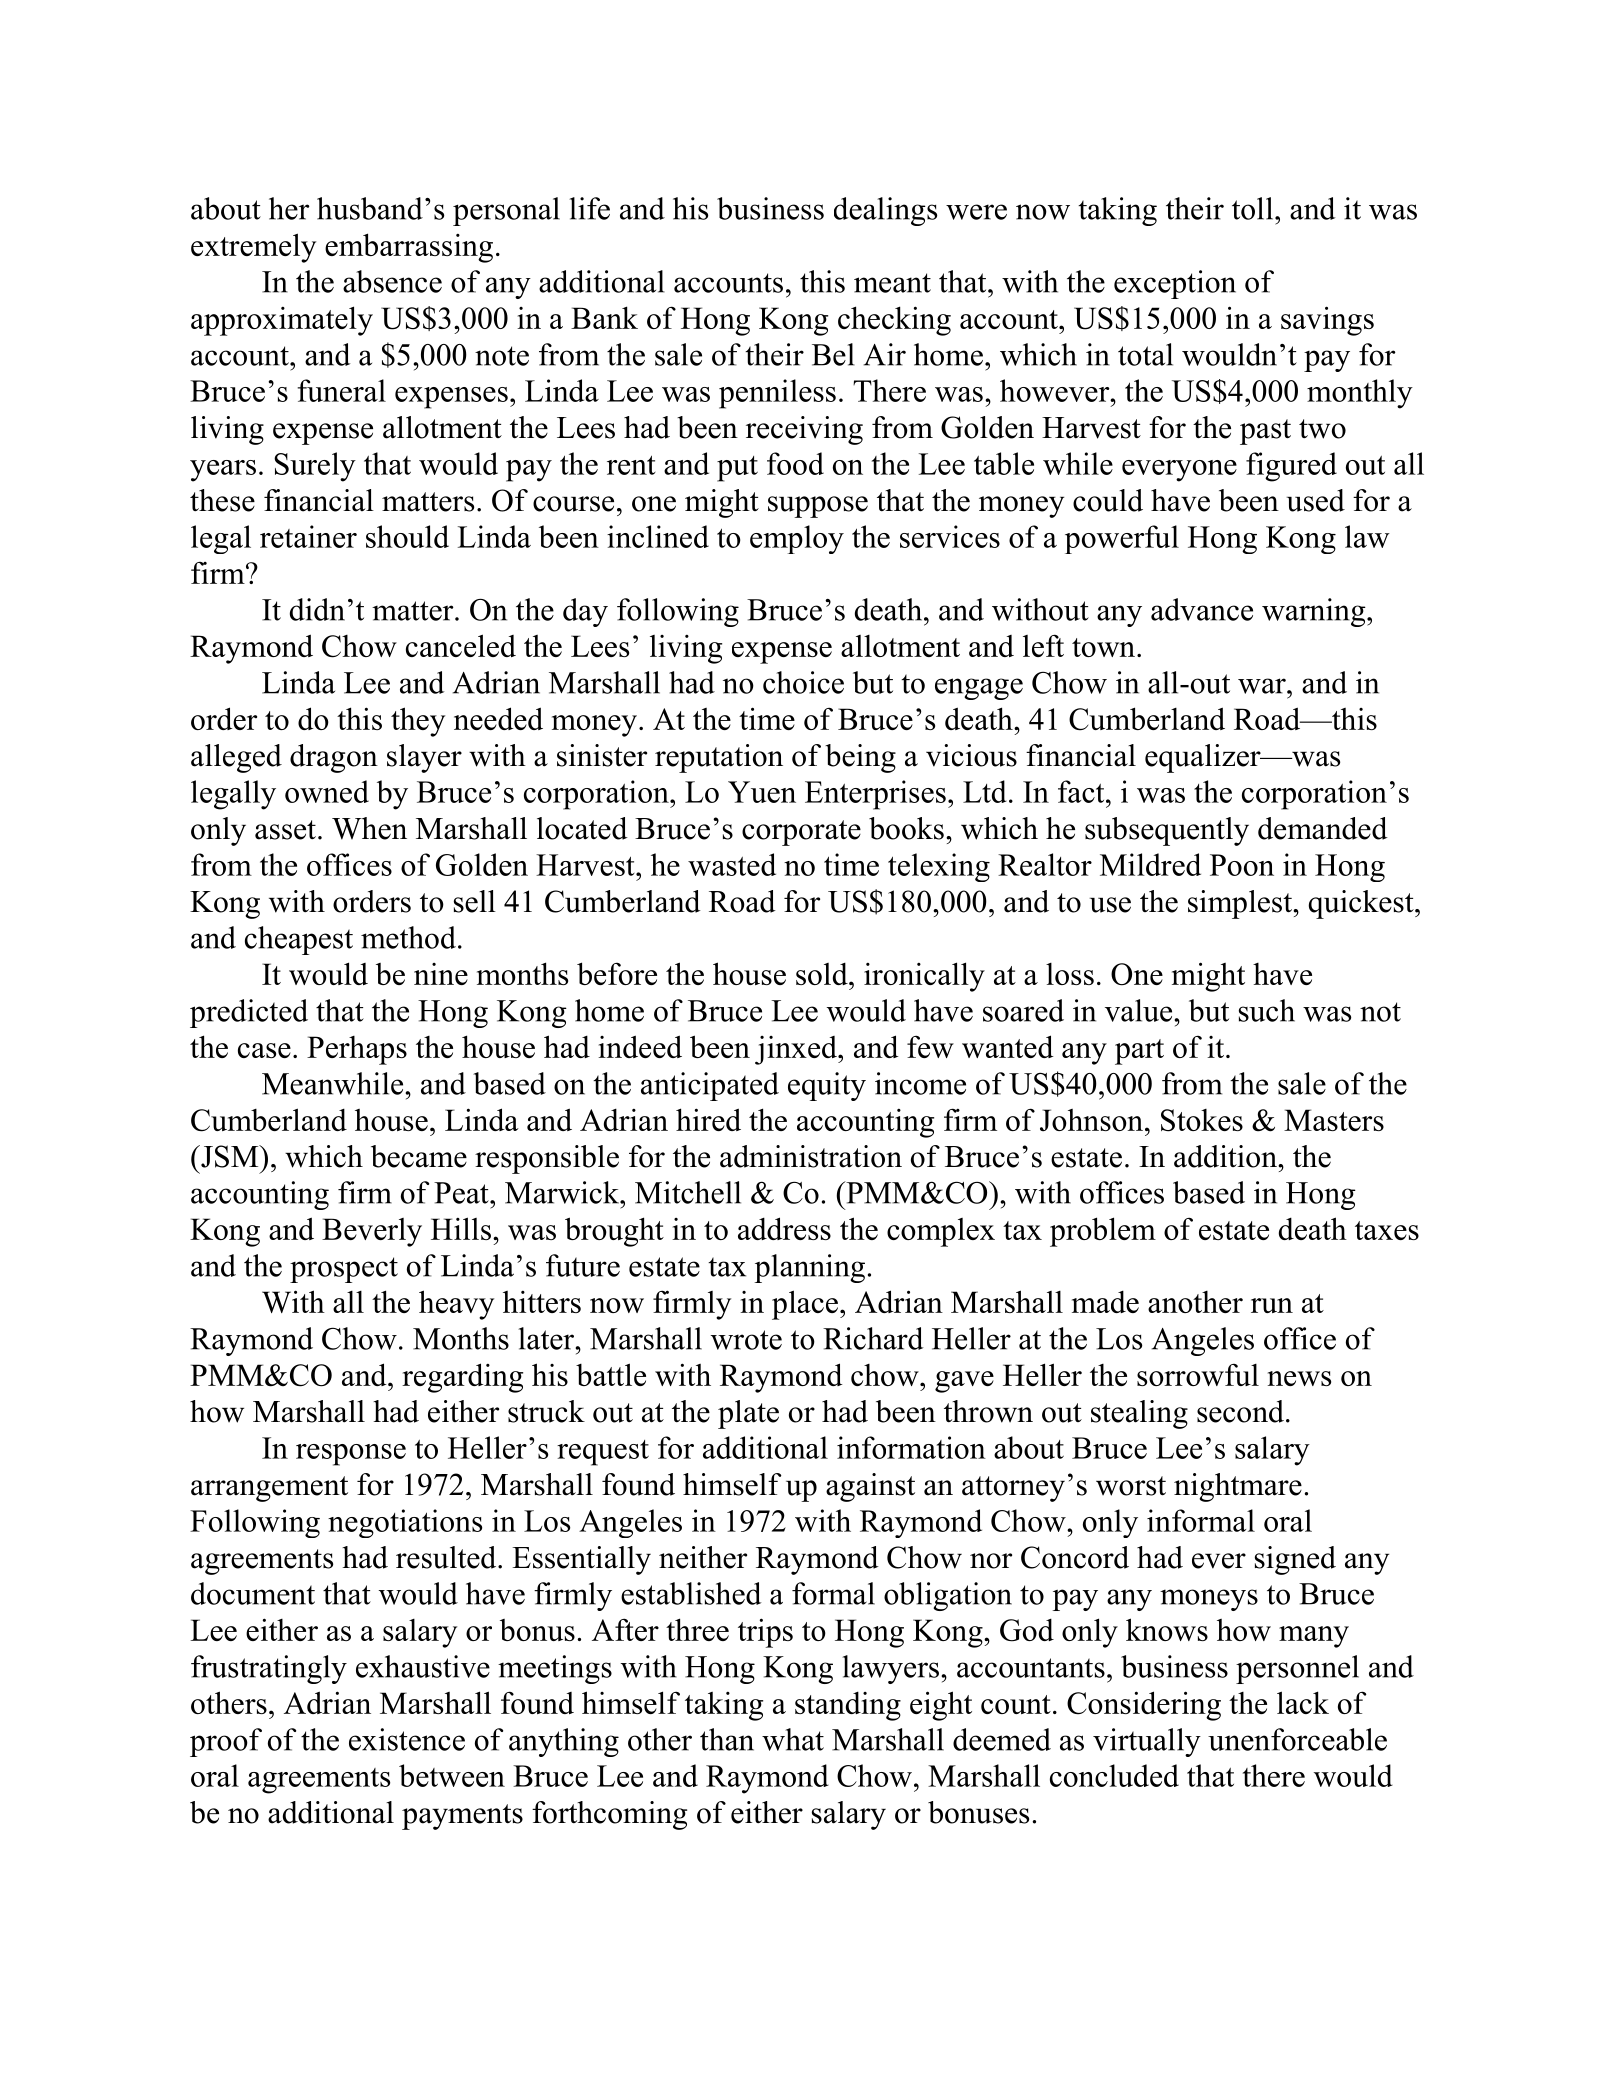  Describe the element at coordinates (1267, 1010) in the image. I see `such` at that location.
